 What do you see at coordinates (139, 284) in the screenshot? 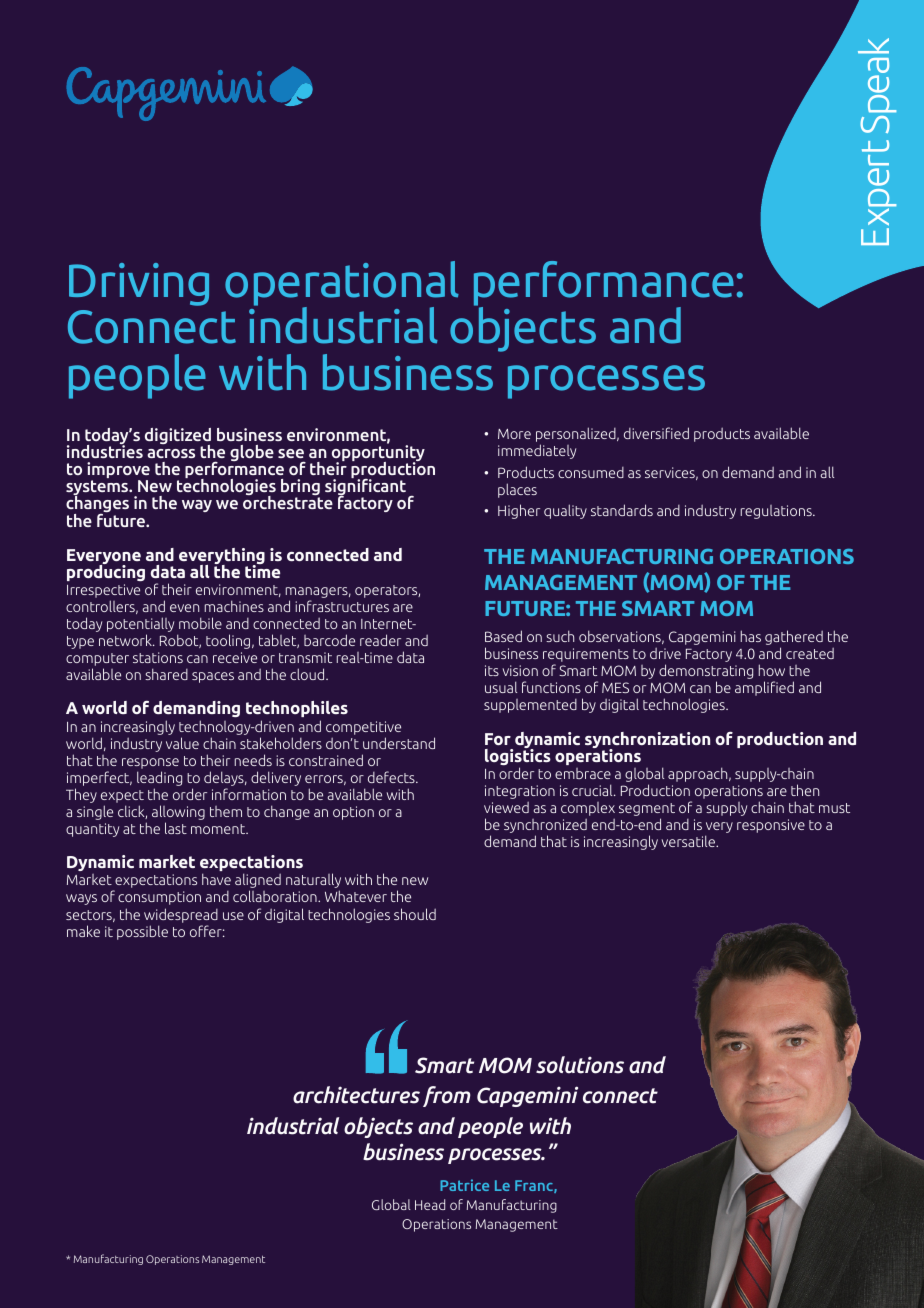
I see `Driving` at bounding box center [139, 284].
